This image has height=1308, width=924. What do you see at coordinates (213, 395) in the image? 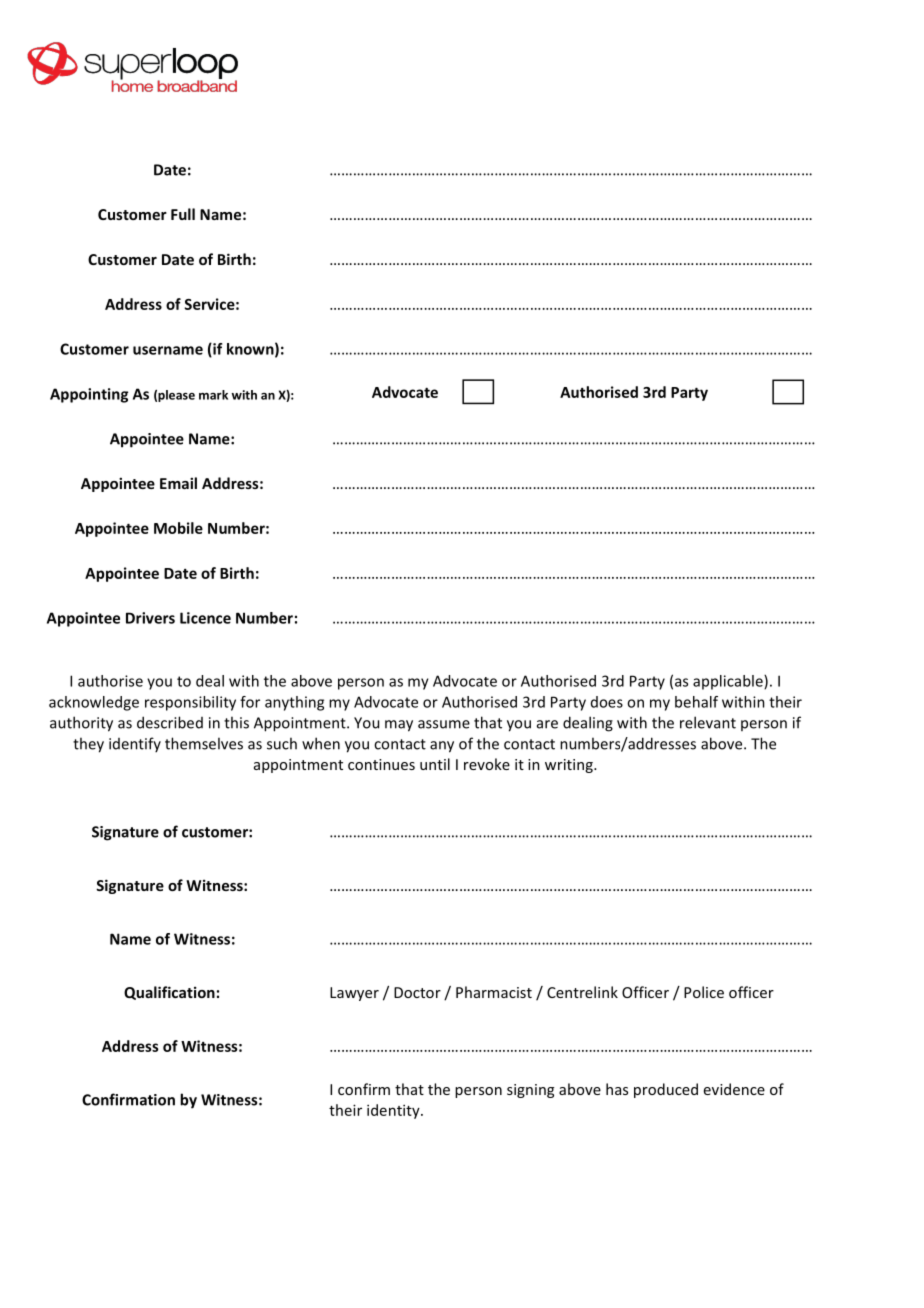
I see `mark` at bounding box center [213, 395].
